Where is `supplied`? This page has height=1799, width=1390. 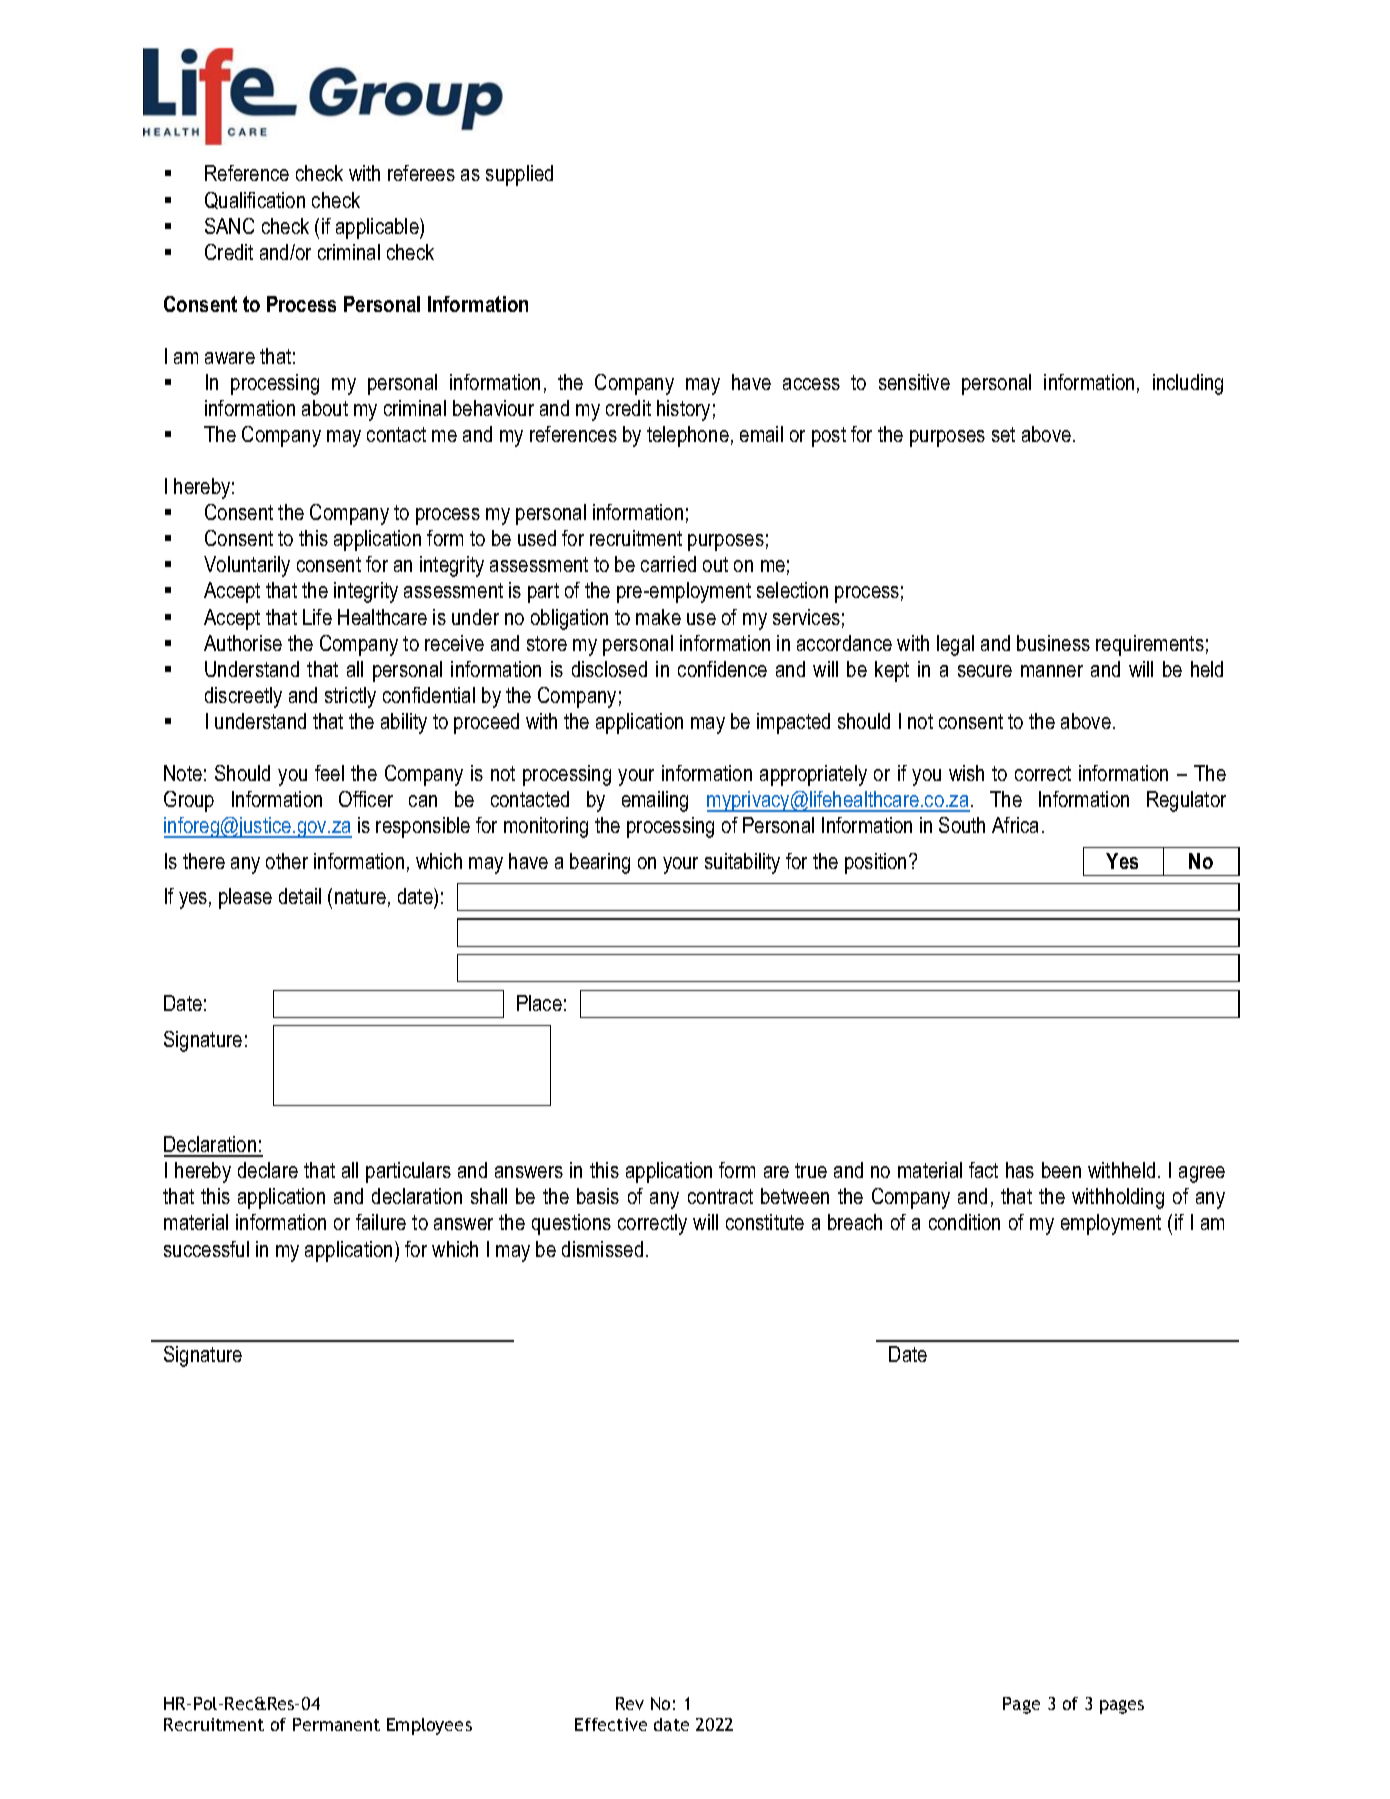
supplied is located at coordinates (519, 175).
